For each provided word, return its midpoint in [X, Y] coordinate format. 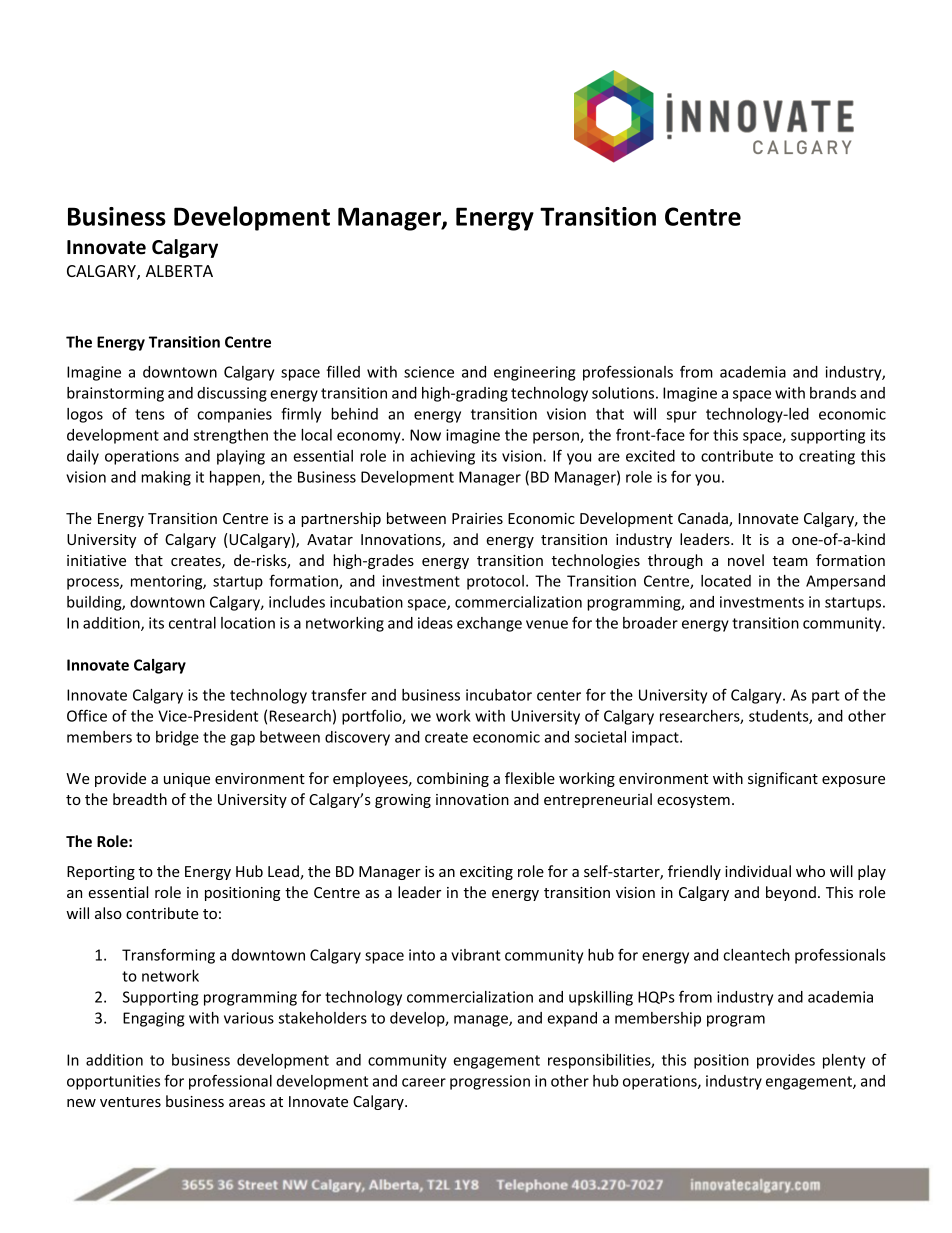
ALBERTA [179, 271]
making [166, 478]
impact [656, 738]
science [429, 372]
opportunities [113, 1082]
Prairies [477, 518]
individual [758, 871]
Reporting [101, 873]
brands [833, 393]
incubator [499, 695]
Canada [704, 519]
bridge [177, 738]
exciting [486, 873]
